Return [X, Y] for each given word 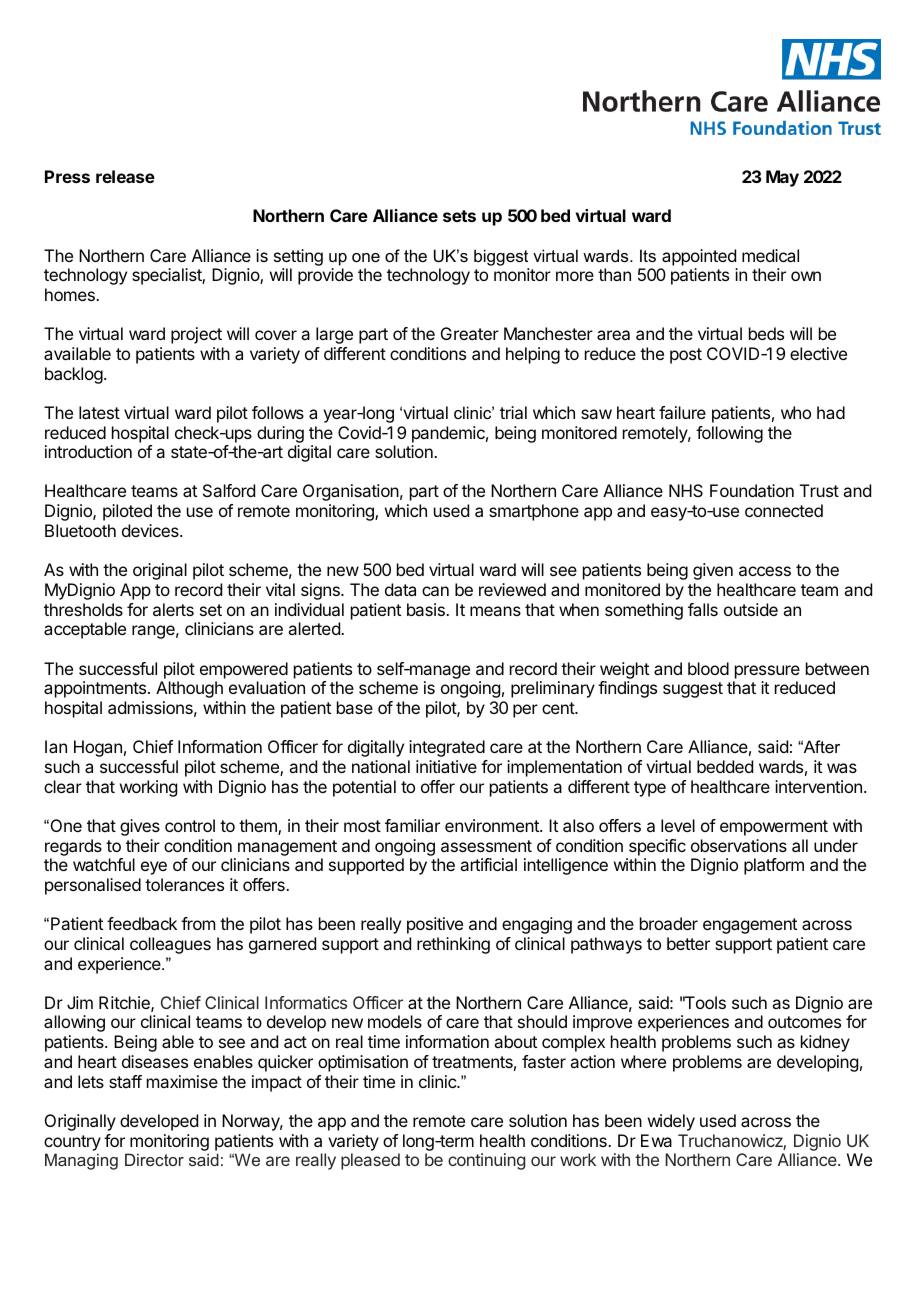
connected [784, 510]
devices [151, 530]
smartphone [534, 512]
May [782, 178]
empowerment [774, 828]
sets [459, 216]
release [125, 176]
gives [140, 827]
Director [154, 1159]
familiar [412, 825]
